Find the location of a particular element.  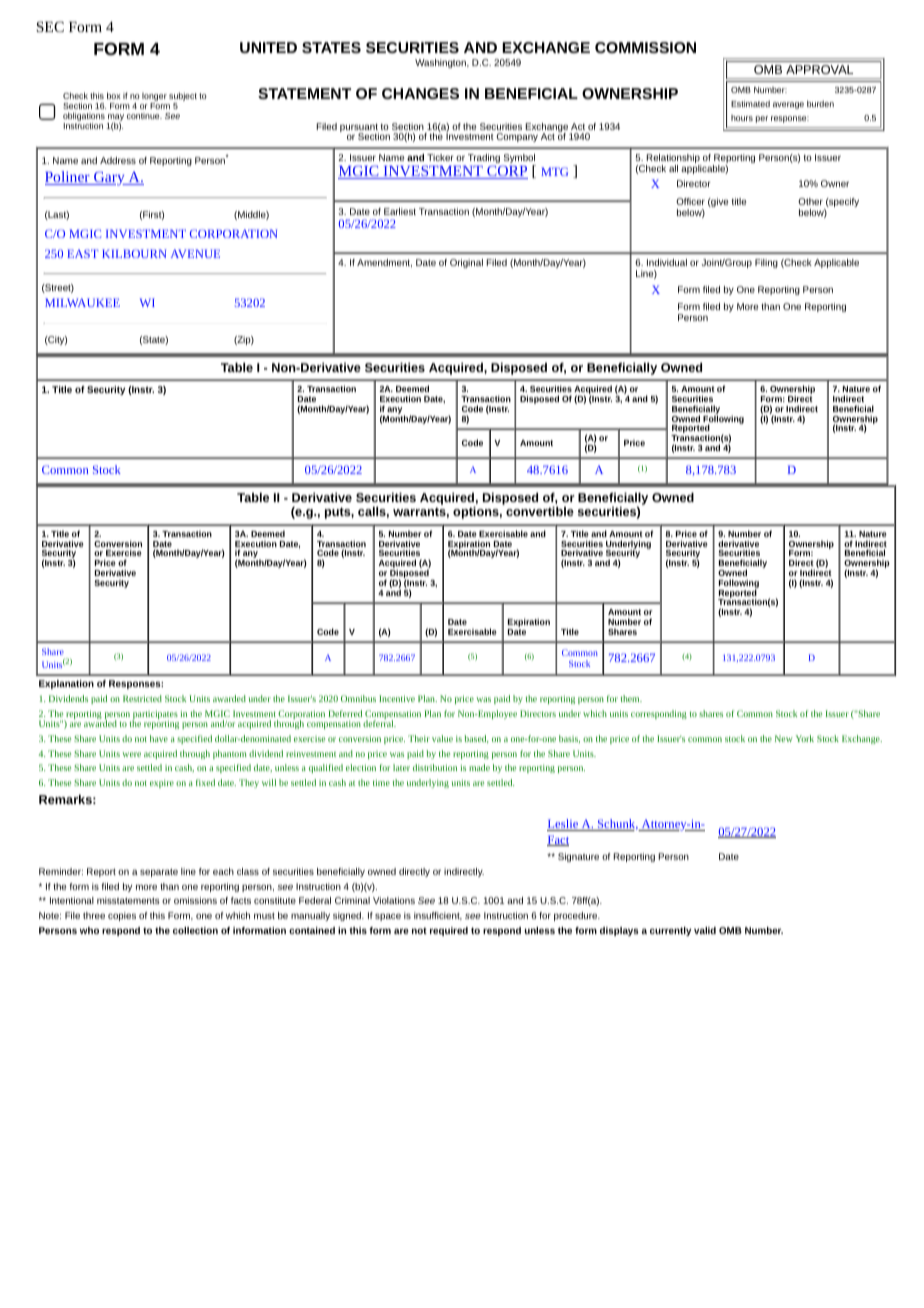

Original is located at coordinates (466, 263).
